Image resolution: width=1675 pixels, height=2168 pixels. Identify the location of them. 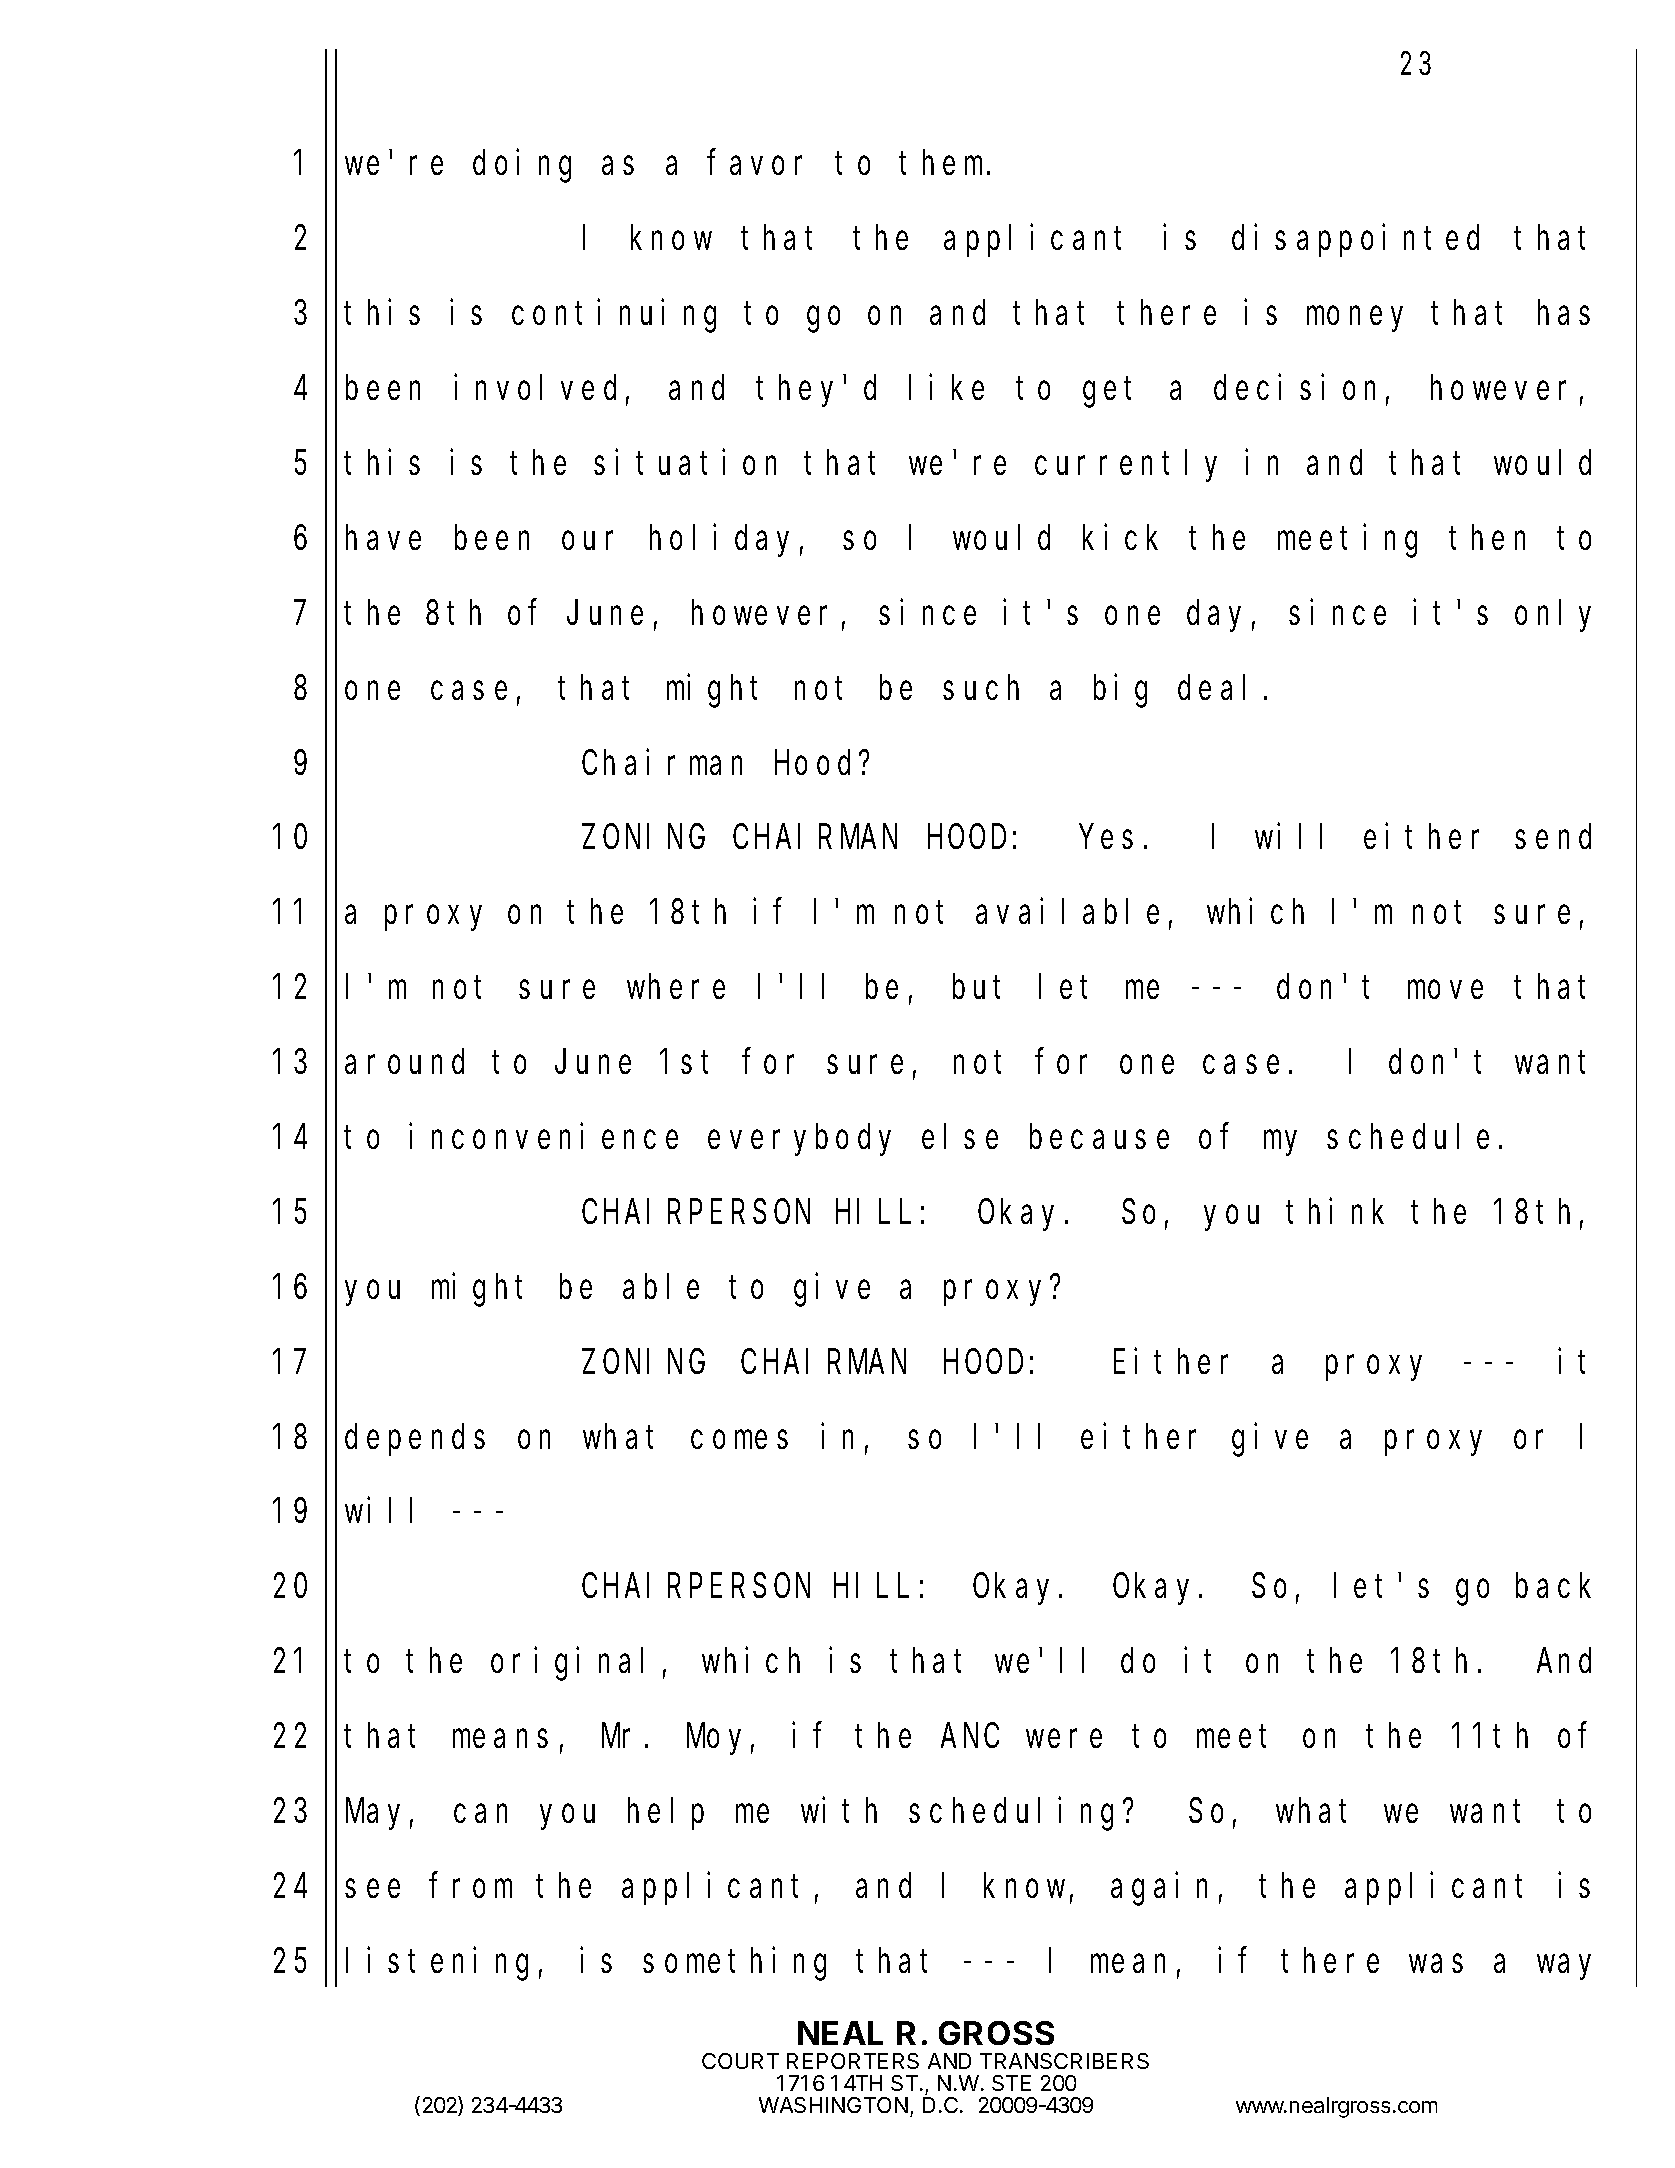
(944, 163).
